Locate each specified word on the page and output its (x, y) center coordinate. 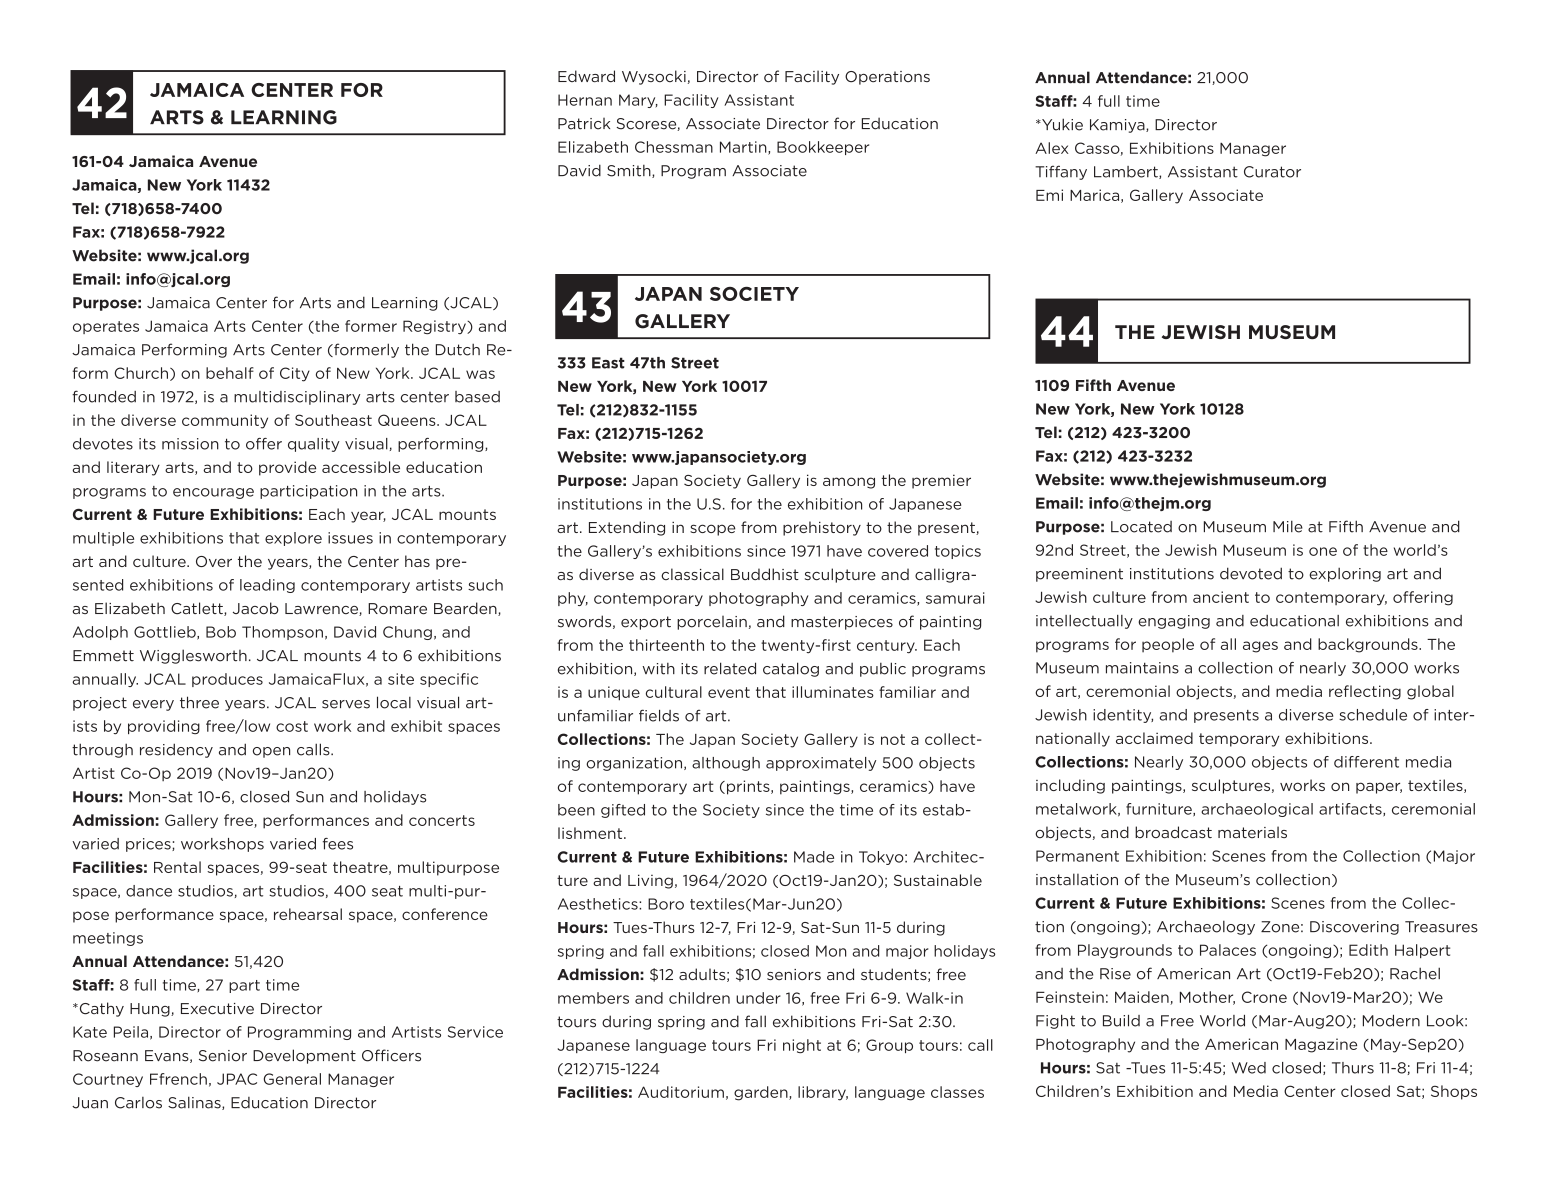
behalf (230, 373)
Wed (1249, 1068)
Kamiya (1118, 126)
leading (267, 586)
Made (814, 857)
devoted (1251, 573)
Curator (1272, 172)
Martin (744, 148)
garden (762, 1093)
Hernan (585, 100)
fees (338, 844)
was (480, 374)
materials (1252, 832)
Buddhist (765, 574)
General (292, 1079)
